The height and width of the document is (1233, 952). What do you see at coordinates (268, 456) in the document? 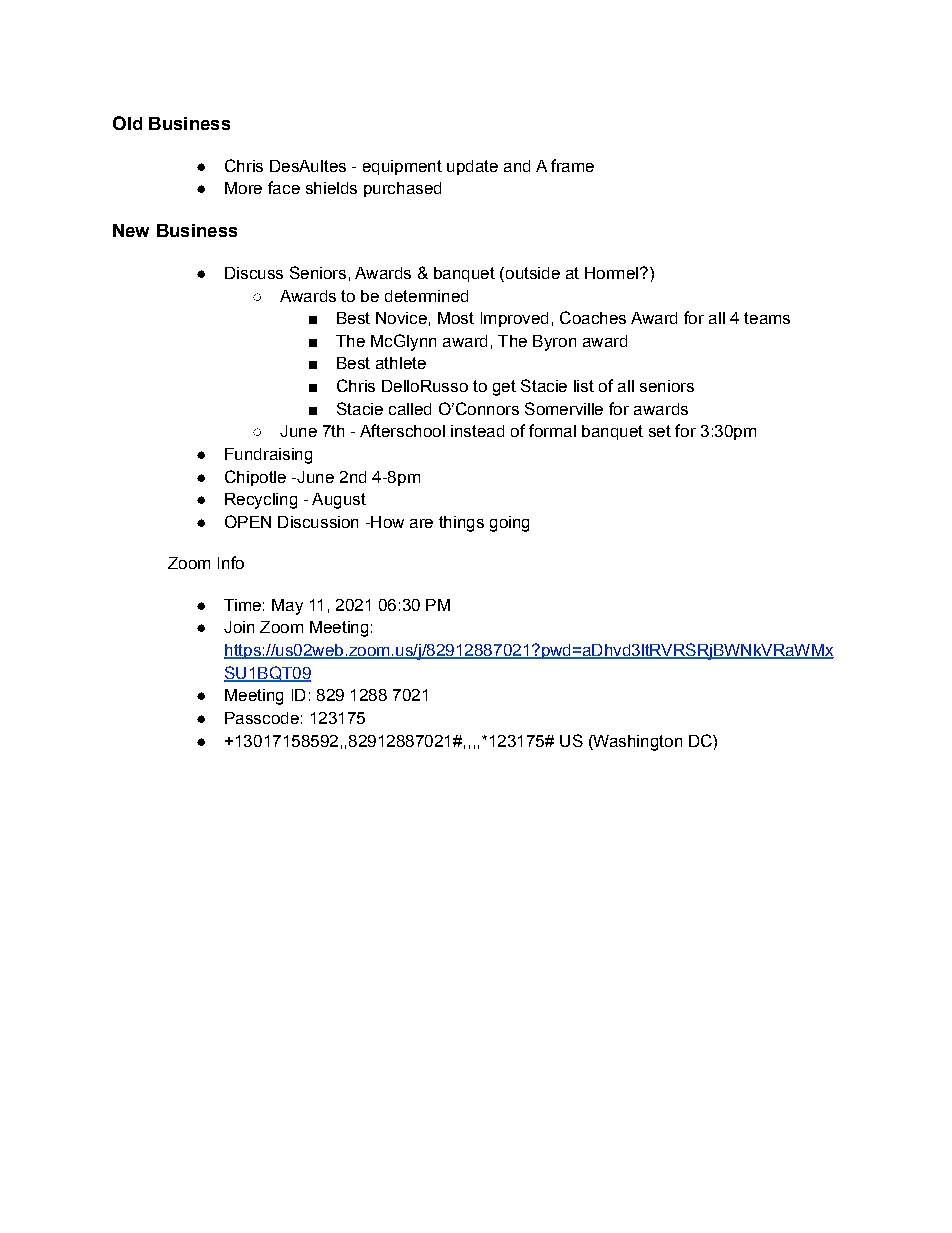
I see `Fundraising` at bounding box center [268, 456].
